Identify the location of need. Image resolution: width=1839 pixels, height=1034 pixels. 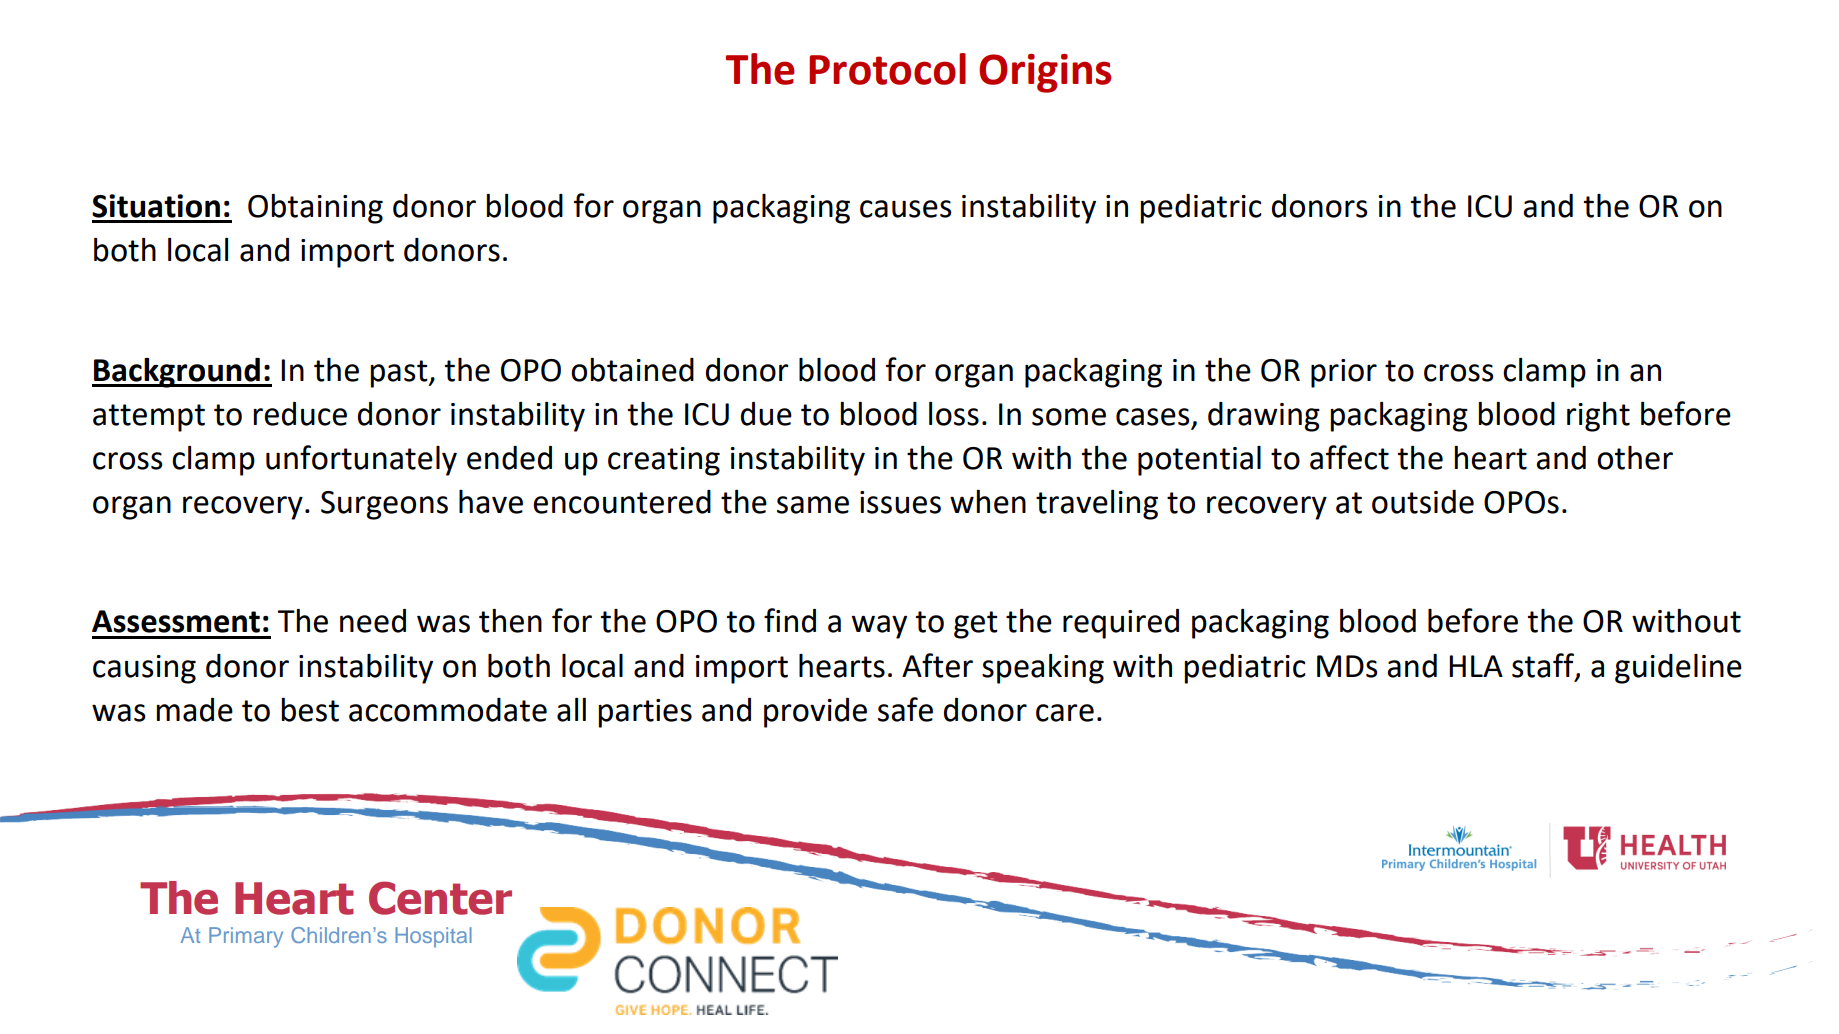
(373, 621).
